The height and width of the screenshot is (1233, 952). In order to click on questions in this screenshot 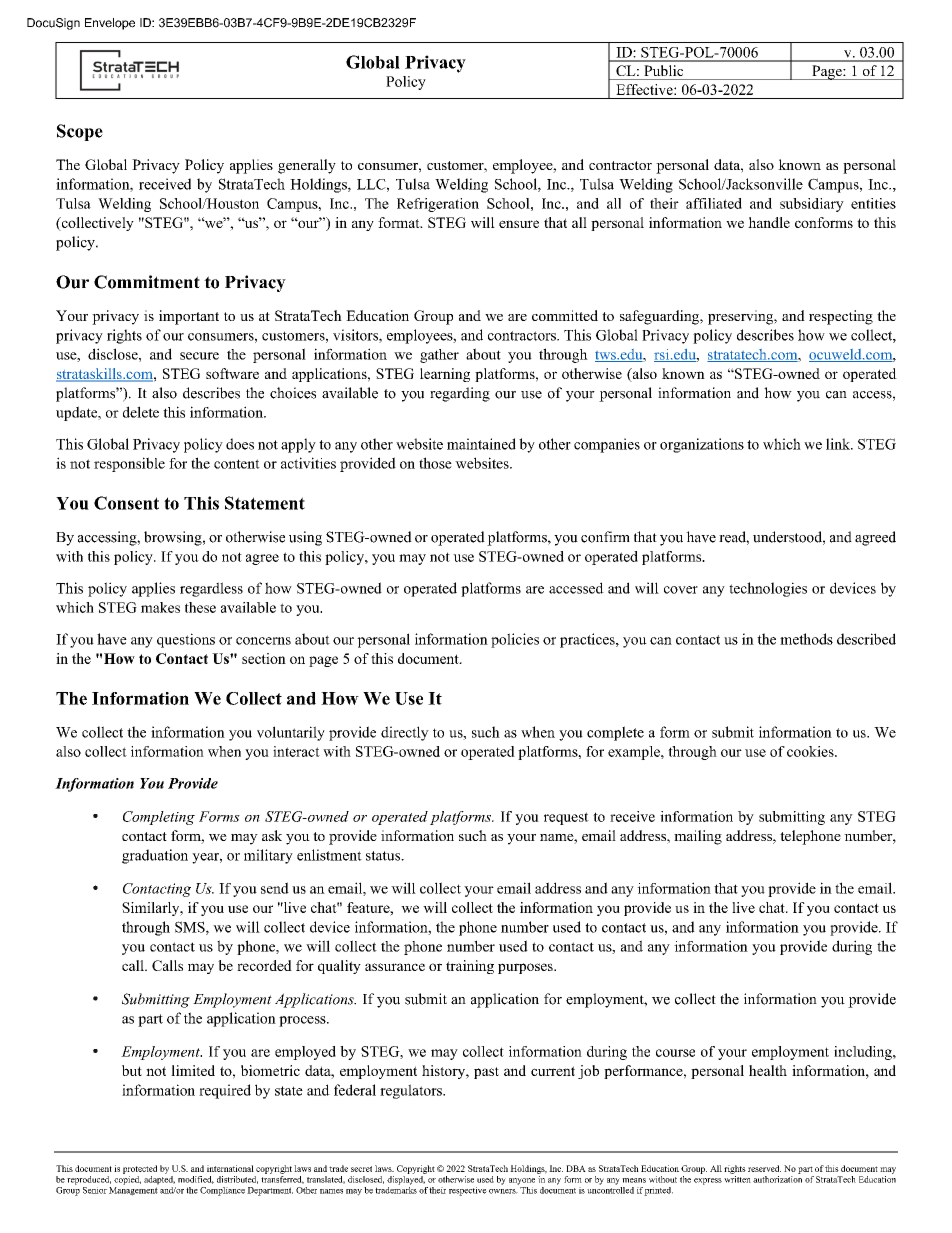, I will do `click(186, 640)`.
